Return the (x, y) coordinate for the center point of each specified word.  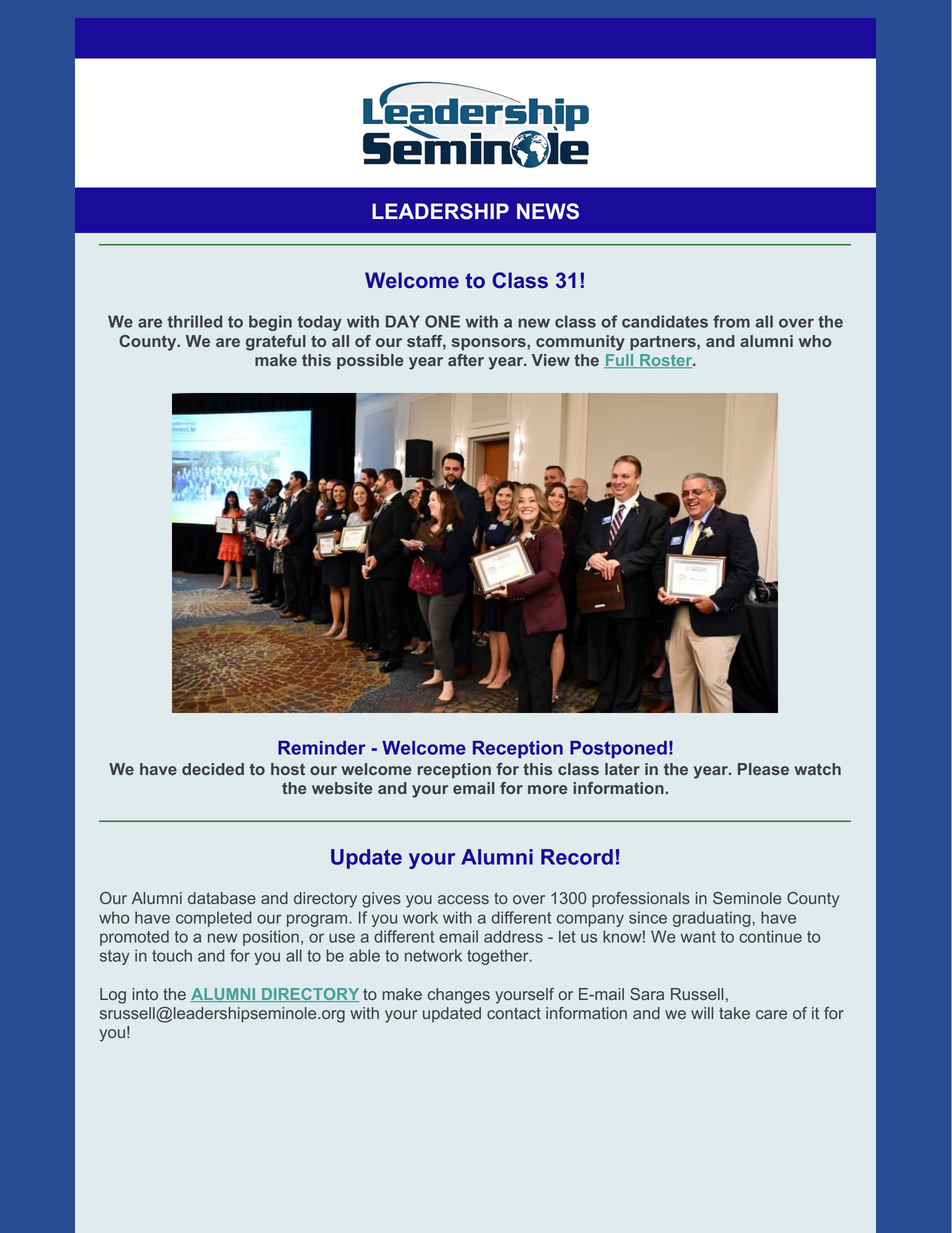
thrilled (194, 321)
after (466, 360)
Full (620, 361)
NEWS (548, 211)
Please (763, 769)
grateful (276, 343)
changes (459, 996)
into (145, 994)
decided (213, 769)
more (548, 789)
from (731, 321)
